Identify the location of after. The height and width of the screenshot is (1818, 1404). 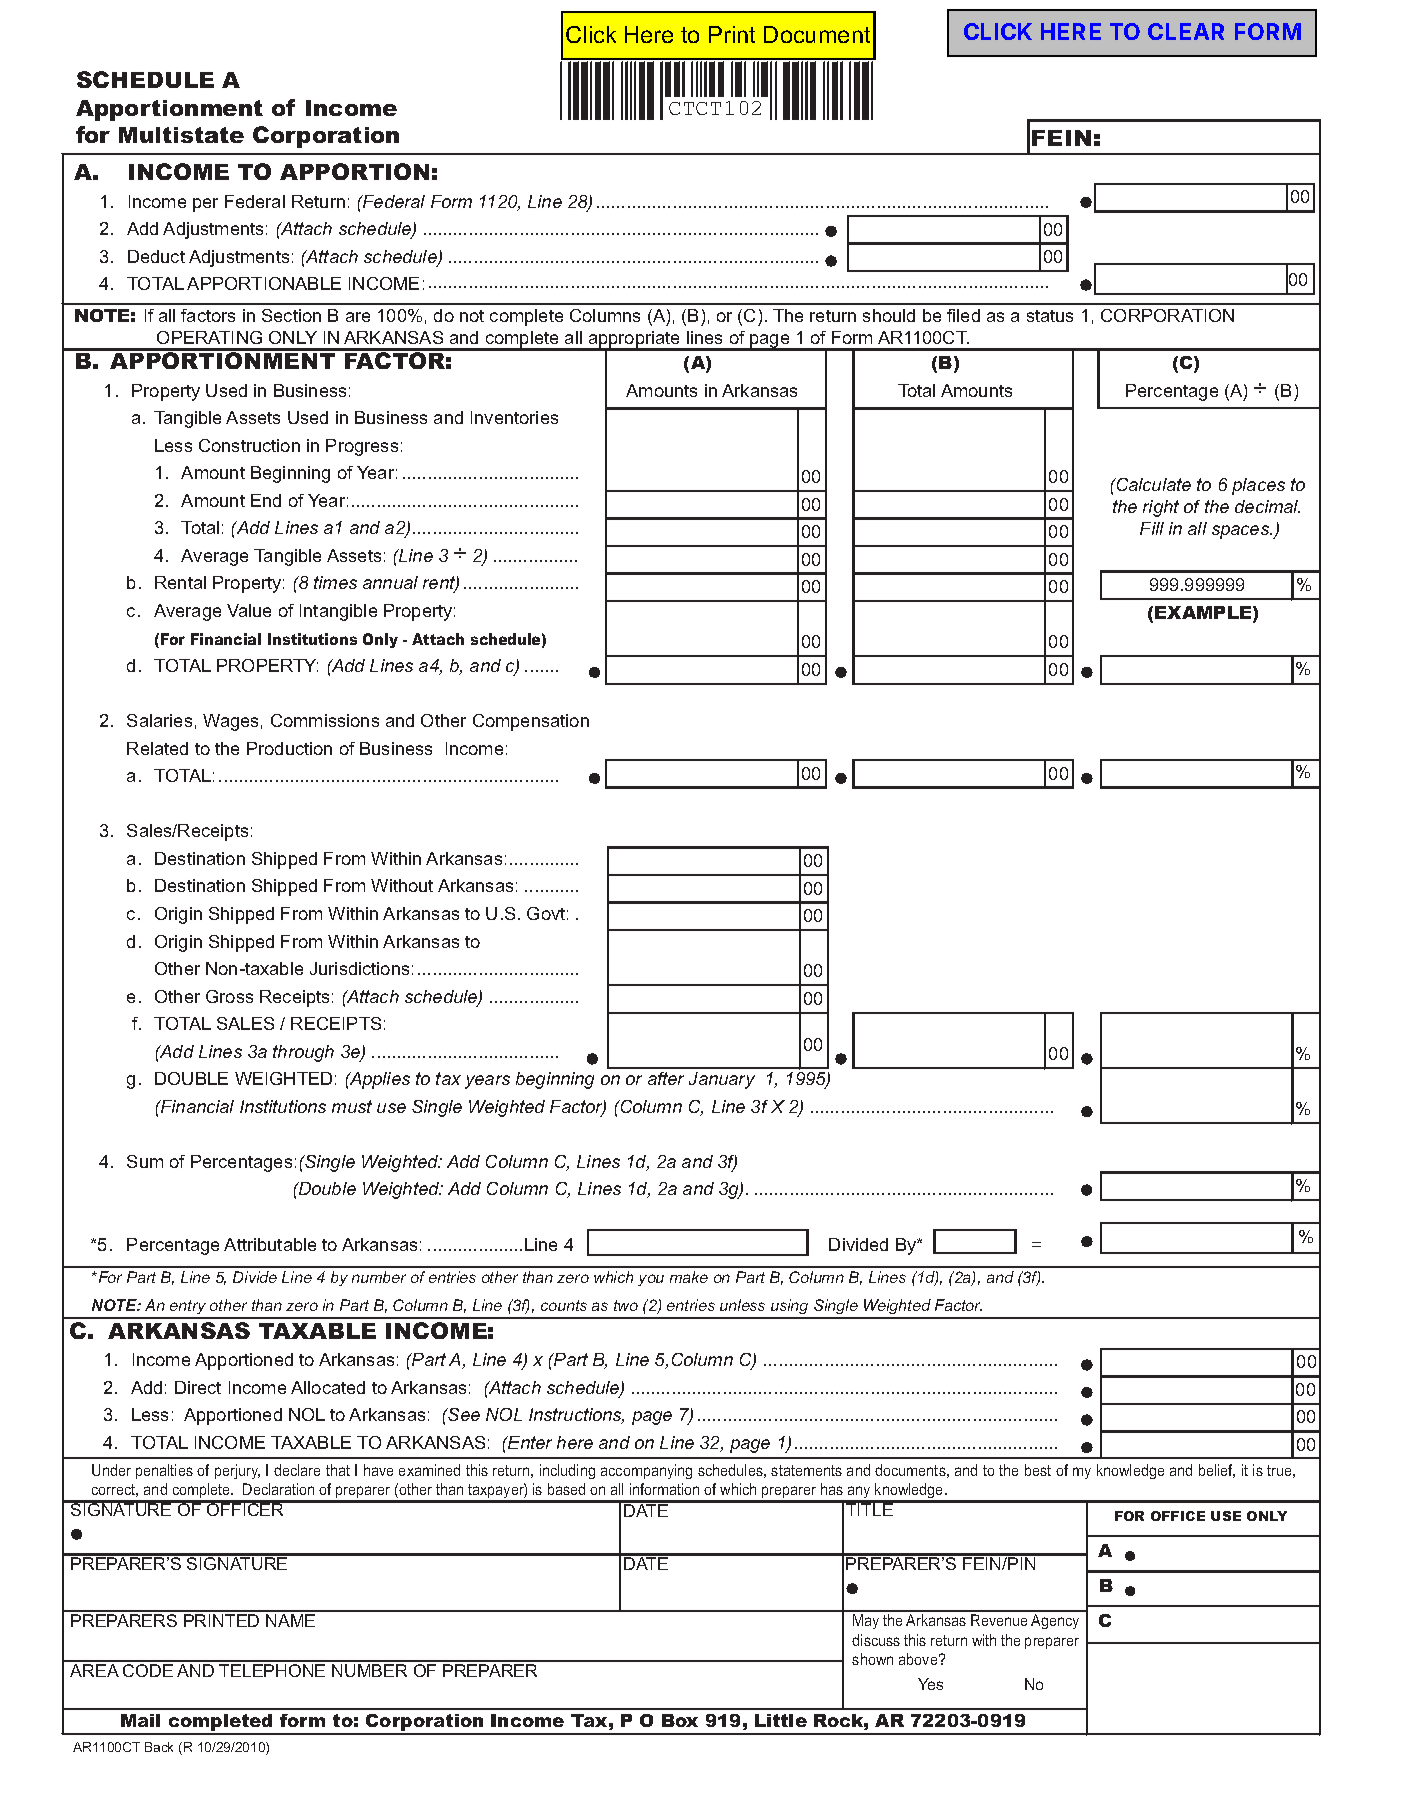
(666, 1078).
